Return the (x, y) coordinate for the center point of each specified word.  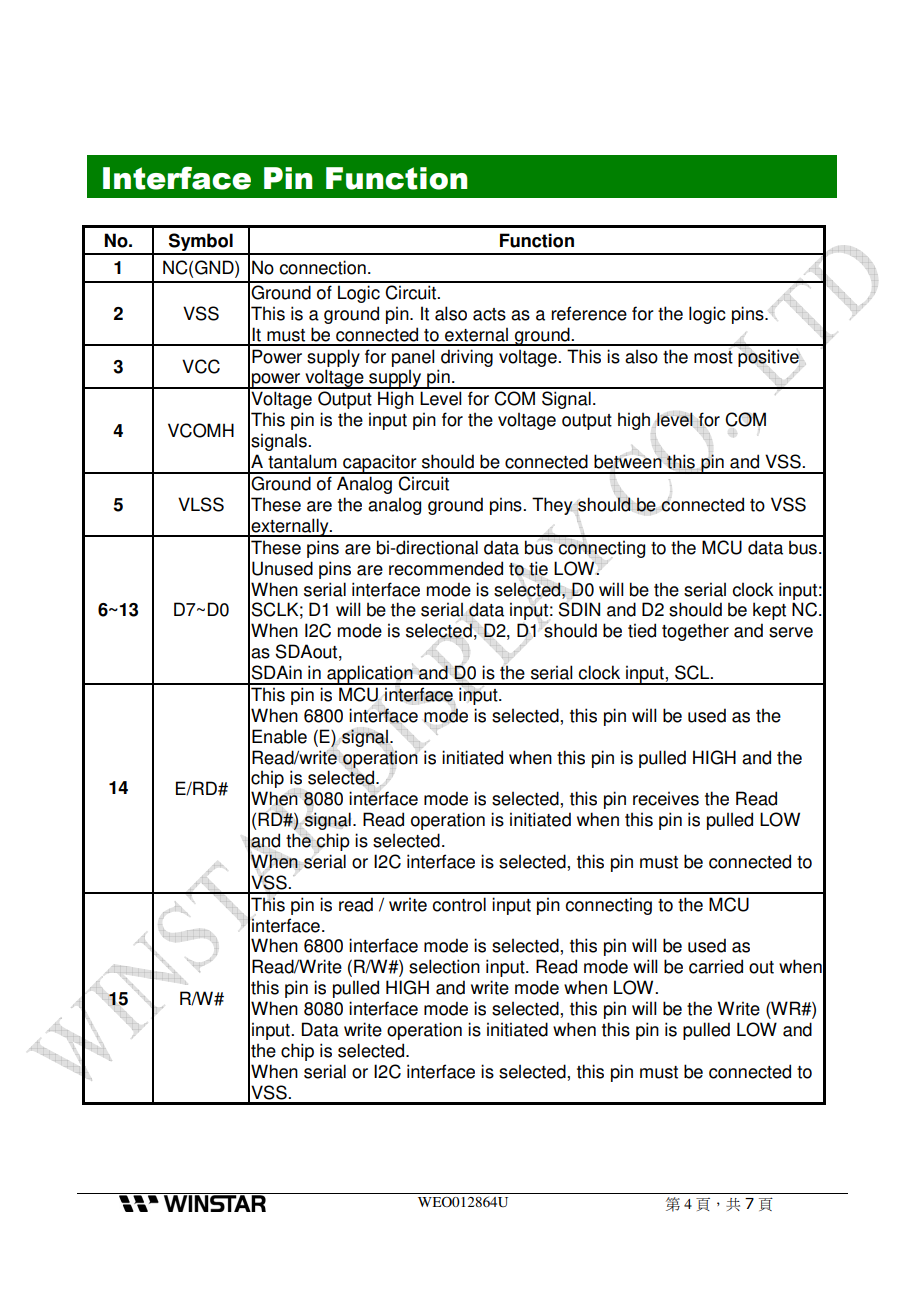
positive (769, 357)
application (370, 675)
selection (444, 966)
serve (791, 632)
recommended (446, 568)
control (459, 904)
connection (322, 267)
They (552, 506)
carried (716, 966)
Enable (279, 736)
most (713, 357)
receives (666, 798)
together (695, 632)
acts (489, 314)
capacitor (380, 464)
